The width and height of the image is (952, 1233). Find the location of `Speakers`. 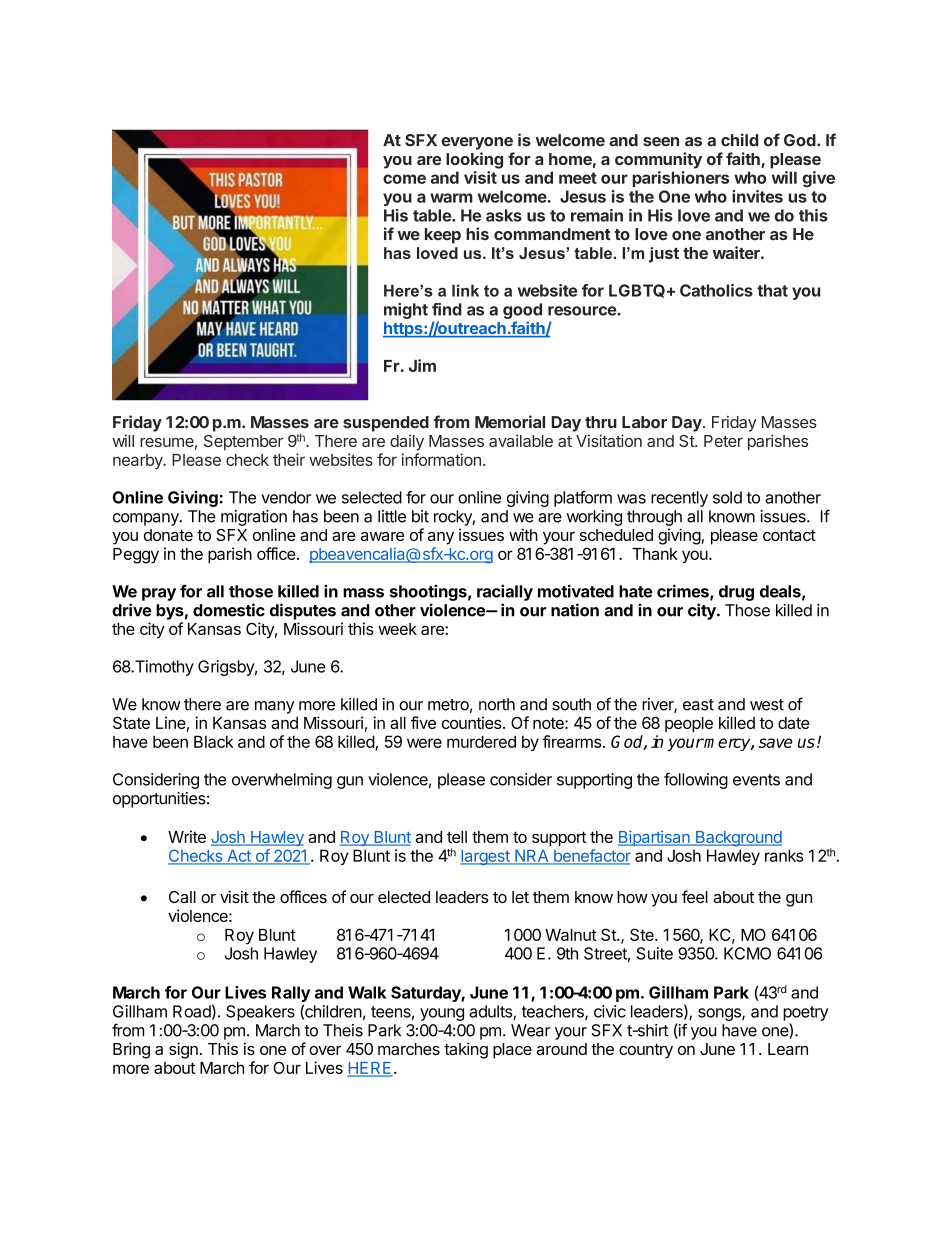

Speakers is located at coordinates (260, 1013).
